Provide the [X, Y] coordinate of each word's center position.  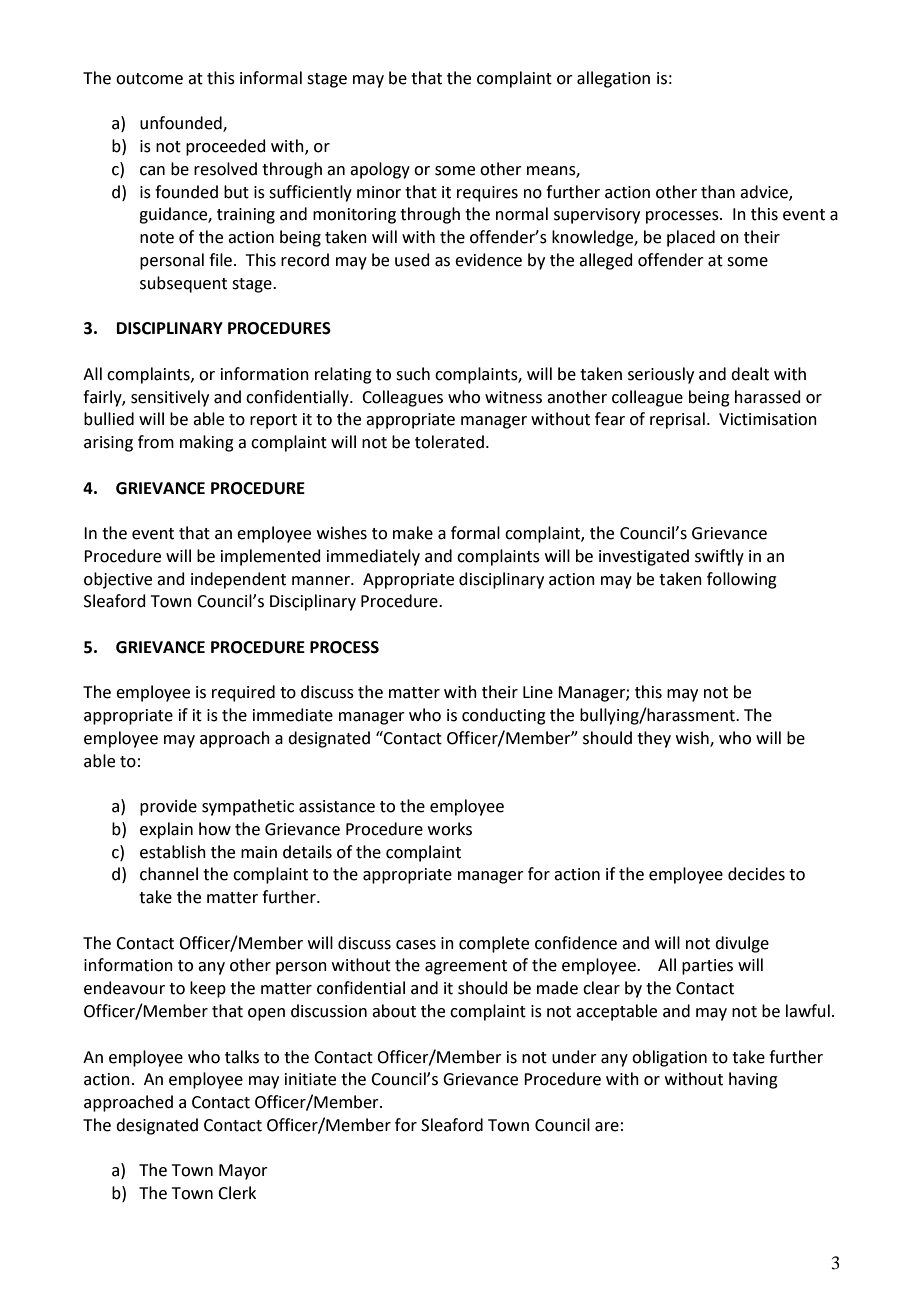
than [718, 192]
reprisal [677, 420]
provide [168, 807]
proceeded [226, 147]
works [450, 829]
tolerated [449, 442]
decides [756, 874]
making [207, 443]
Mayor [243, 1172]
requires [487, 194]
